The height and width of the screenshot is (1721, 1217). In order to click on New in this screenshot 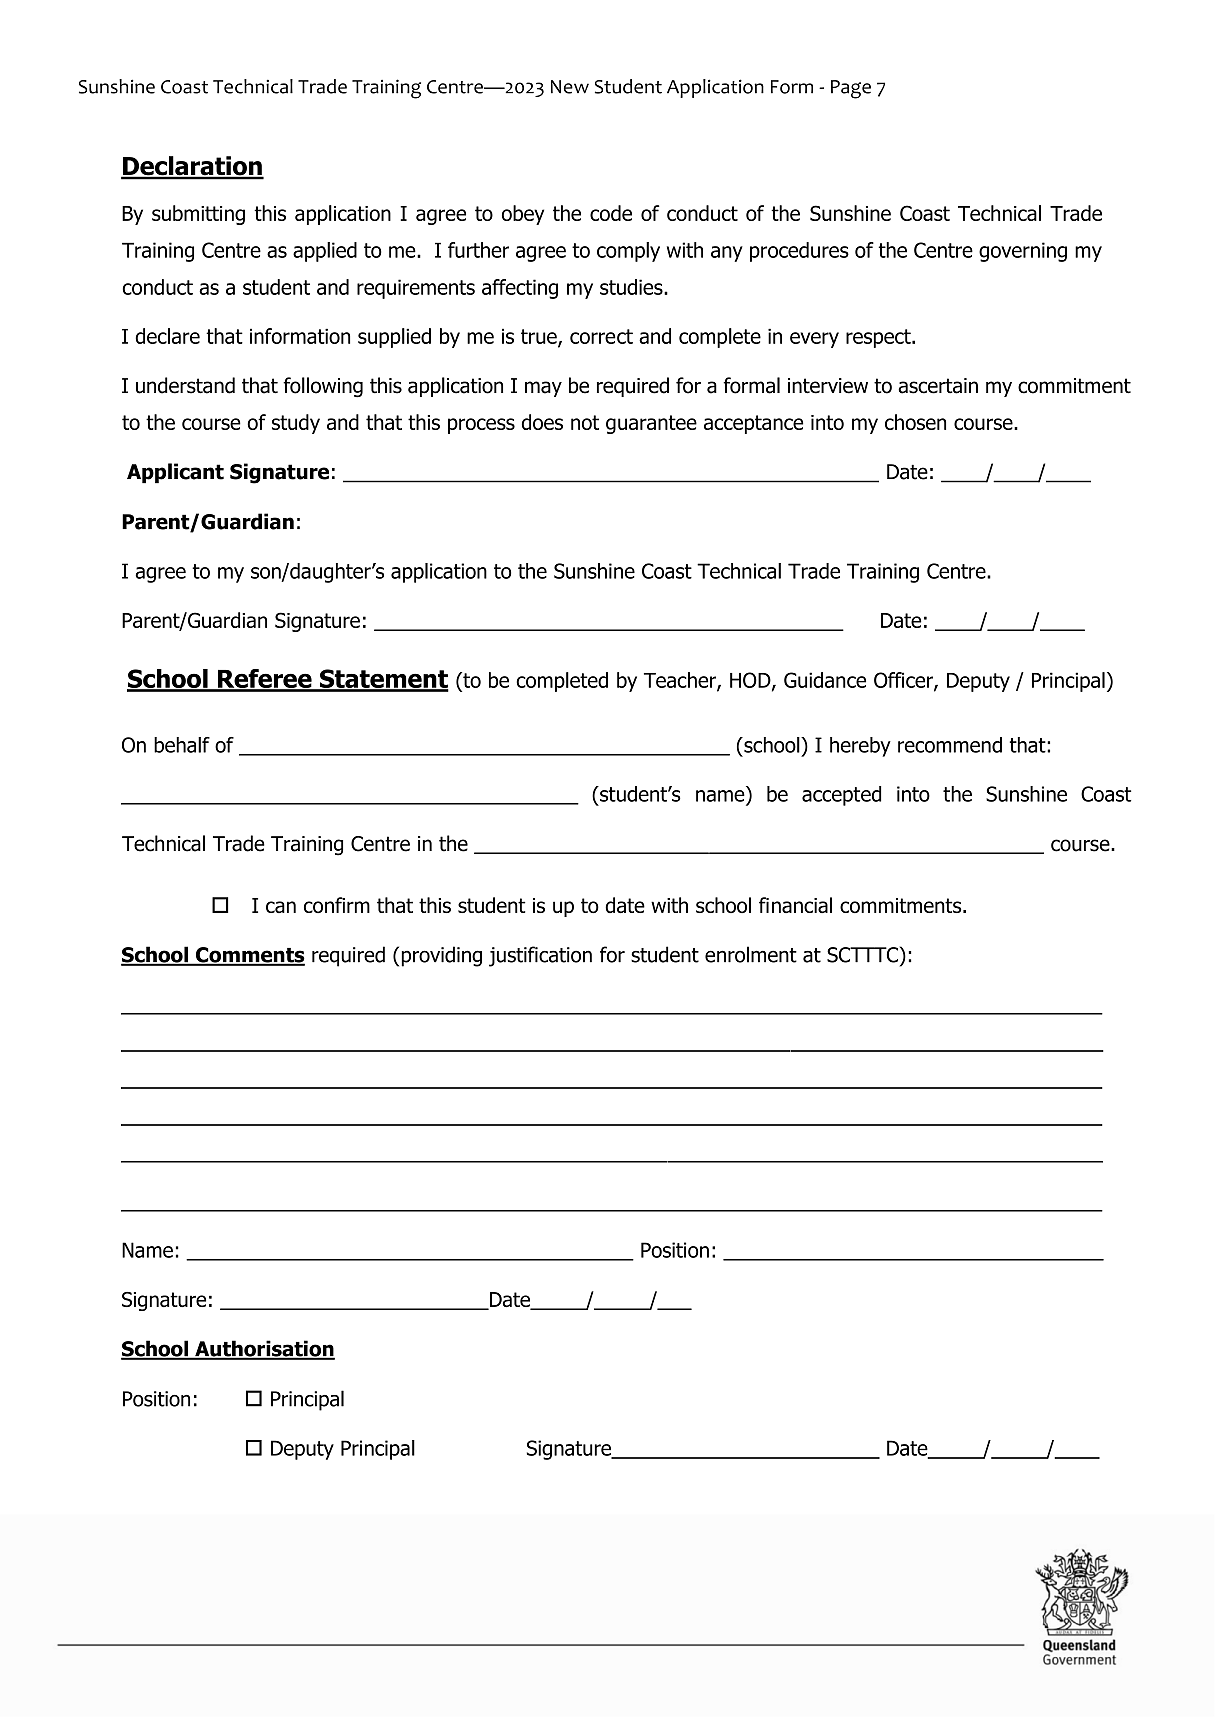, I will do `click(570, 87)`.
